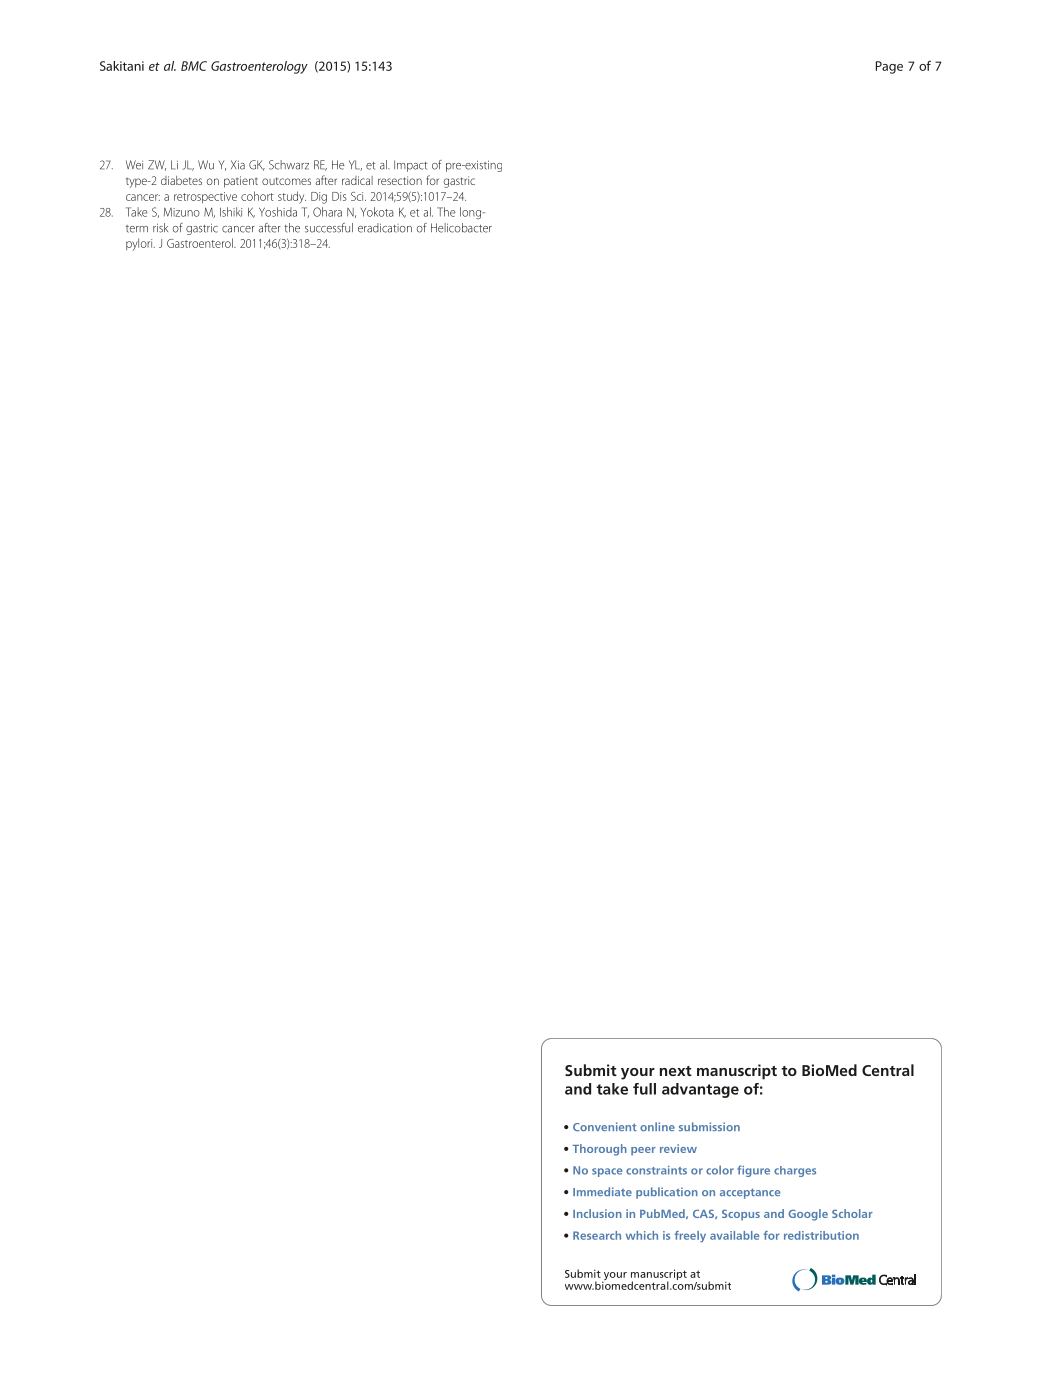 This document has width=1041, height=1388. Describe the element at coordinates (400, 180) in the document. I see `resection` at that location.
